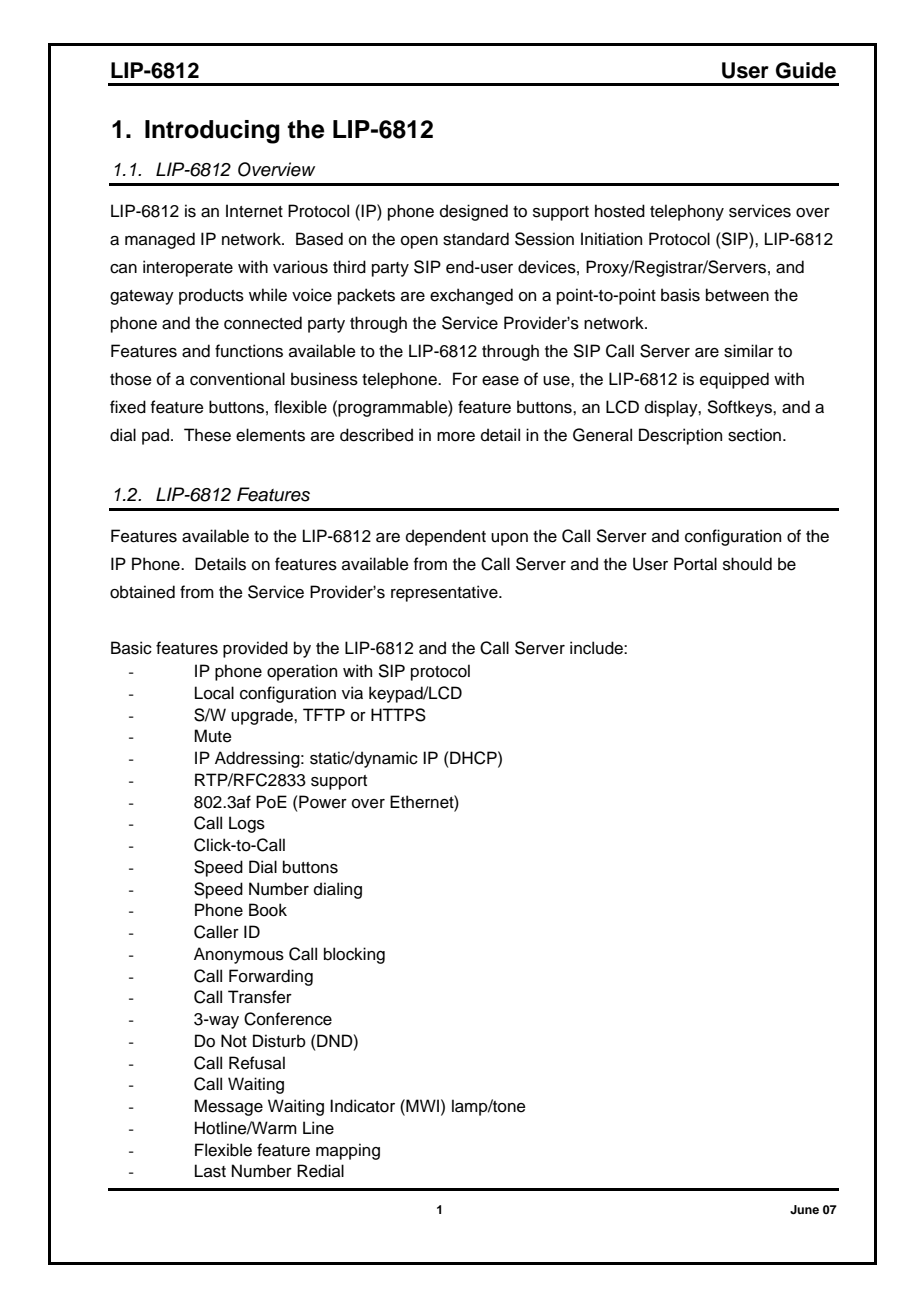 Image resolution: width=924 pixels, height=1308 pixels. Describe the element at coordinates (210, 1171) in the page. I see `Last` at that location.
